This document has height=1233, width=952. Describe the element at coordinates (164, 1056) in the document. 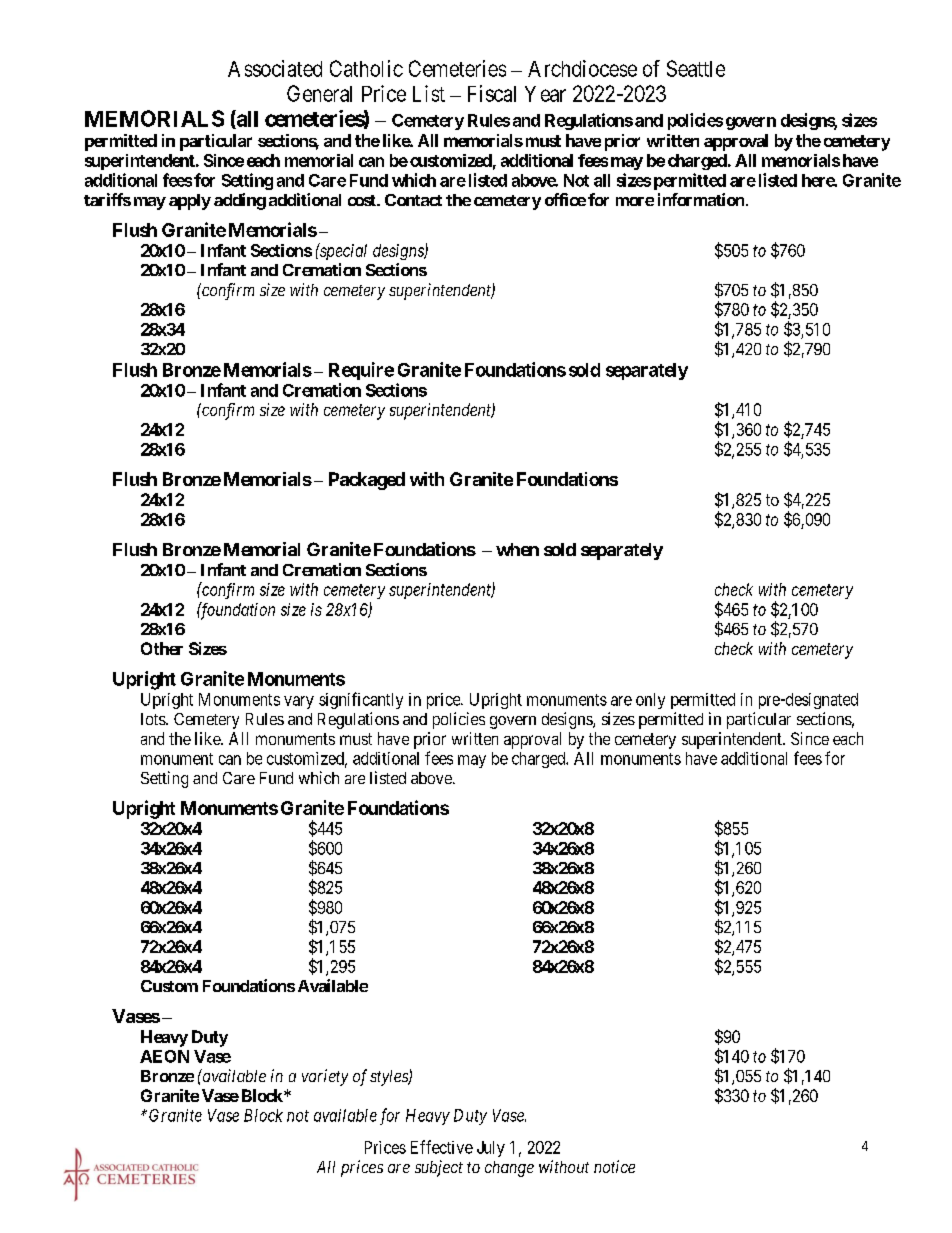

I see `AEON` at that location.
